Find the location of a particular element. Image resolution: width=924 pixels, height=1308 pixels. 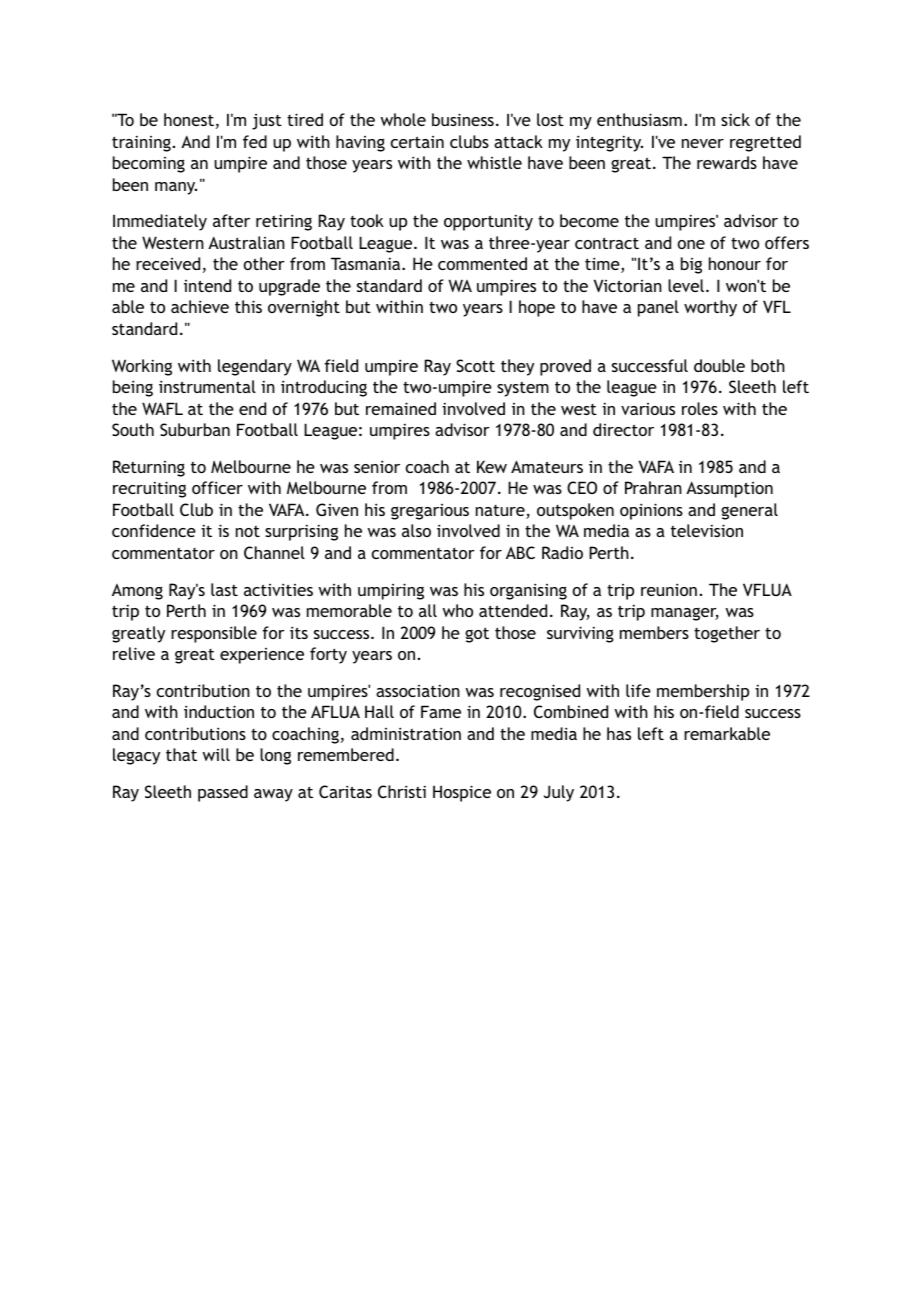

ABC is located at coordinates (520, 552).
